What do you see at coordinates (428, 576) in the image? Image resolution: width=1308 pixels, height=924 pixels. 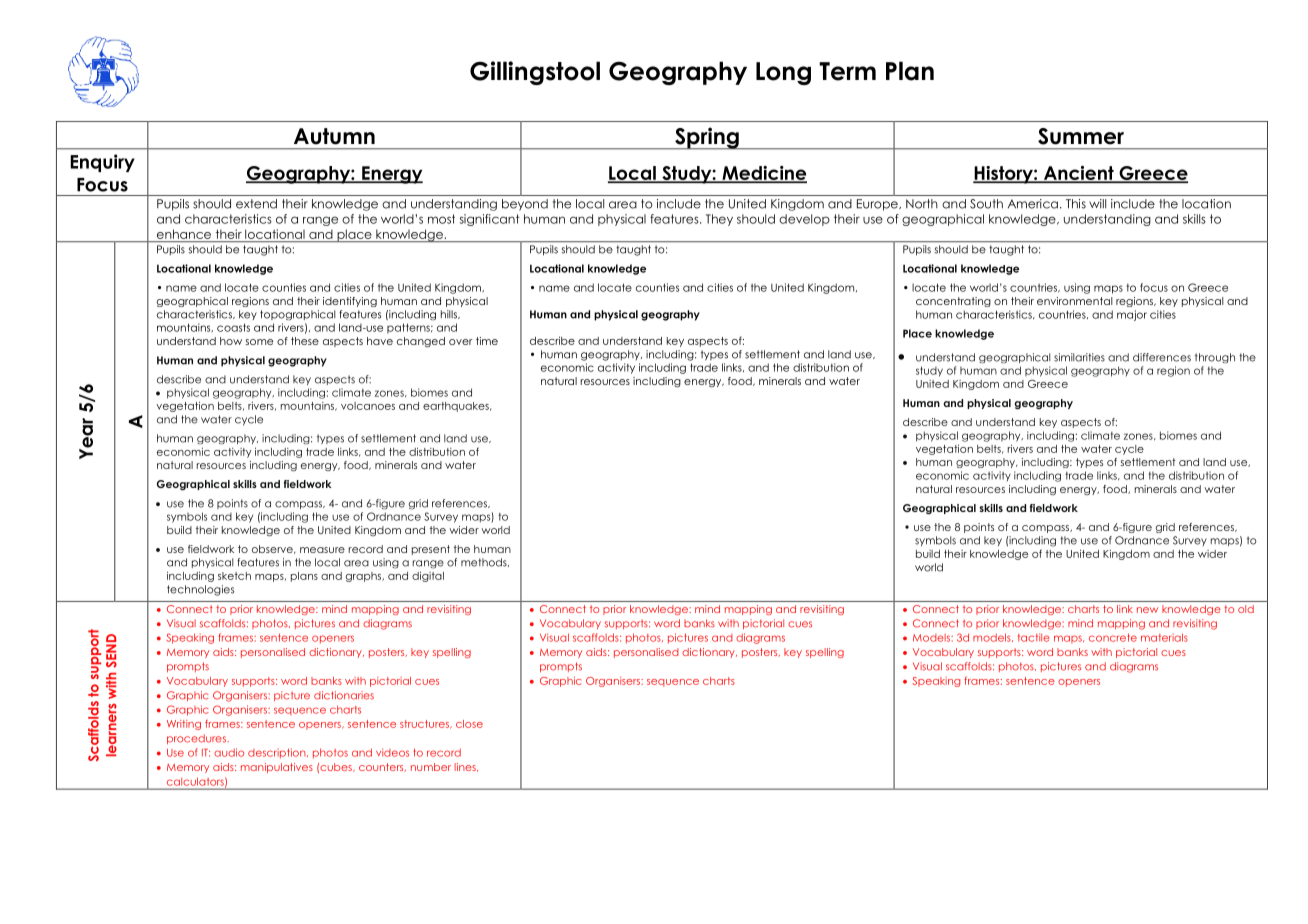 I see `digital` at bounding box center [428, 576].
